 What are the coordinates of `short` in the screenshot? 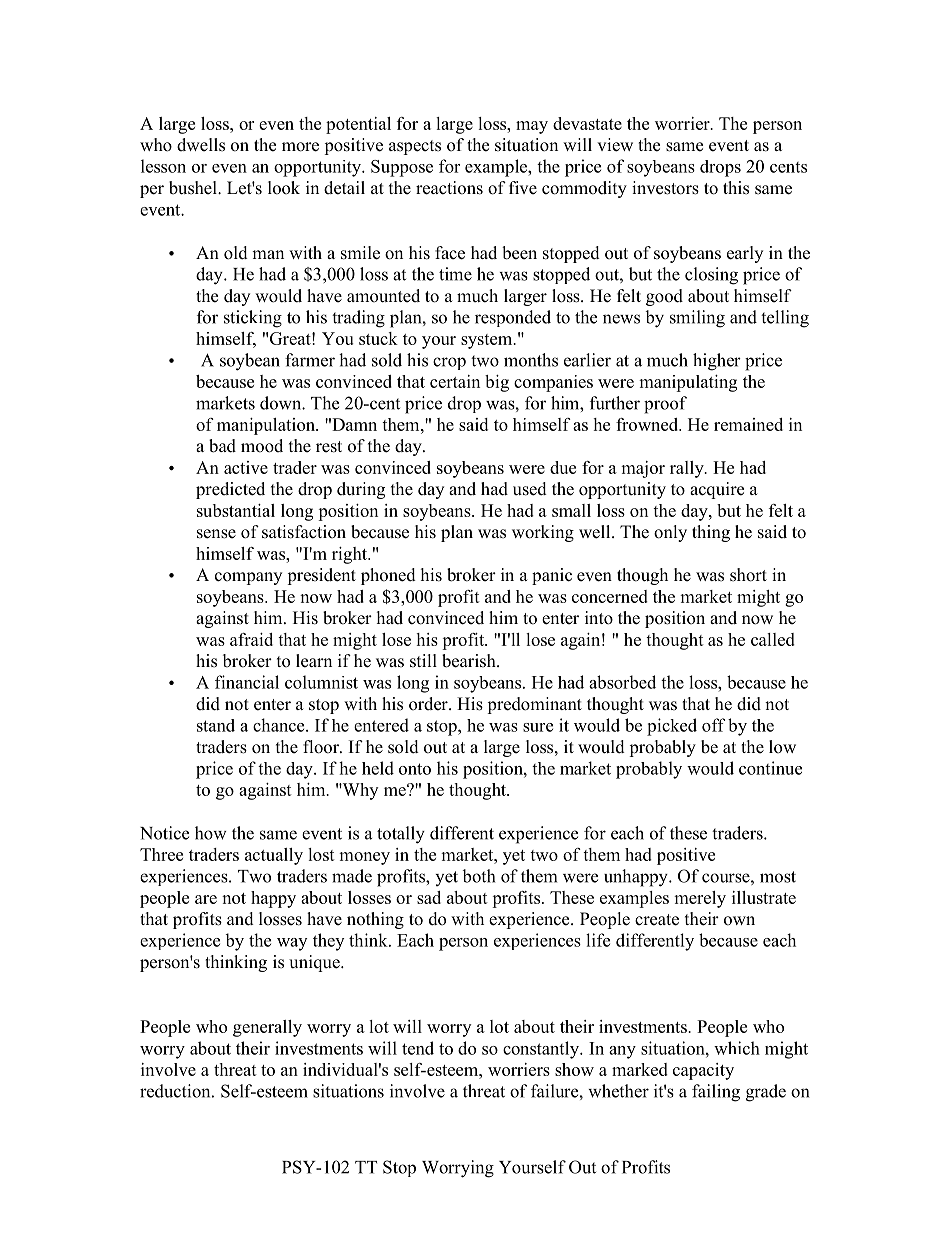 It's located at (748, 575).
